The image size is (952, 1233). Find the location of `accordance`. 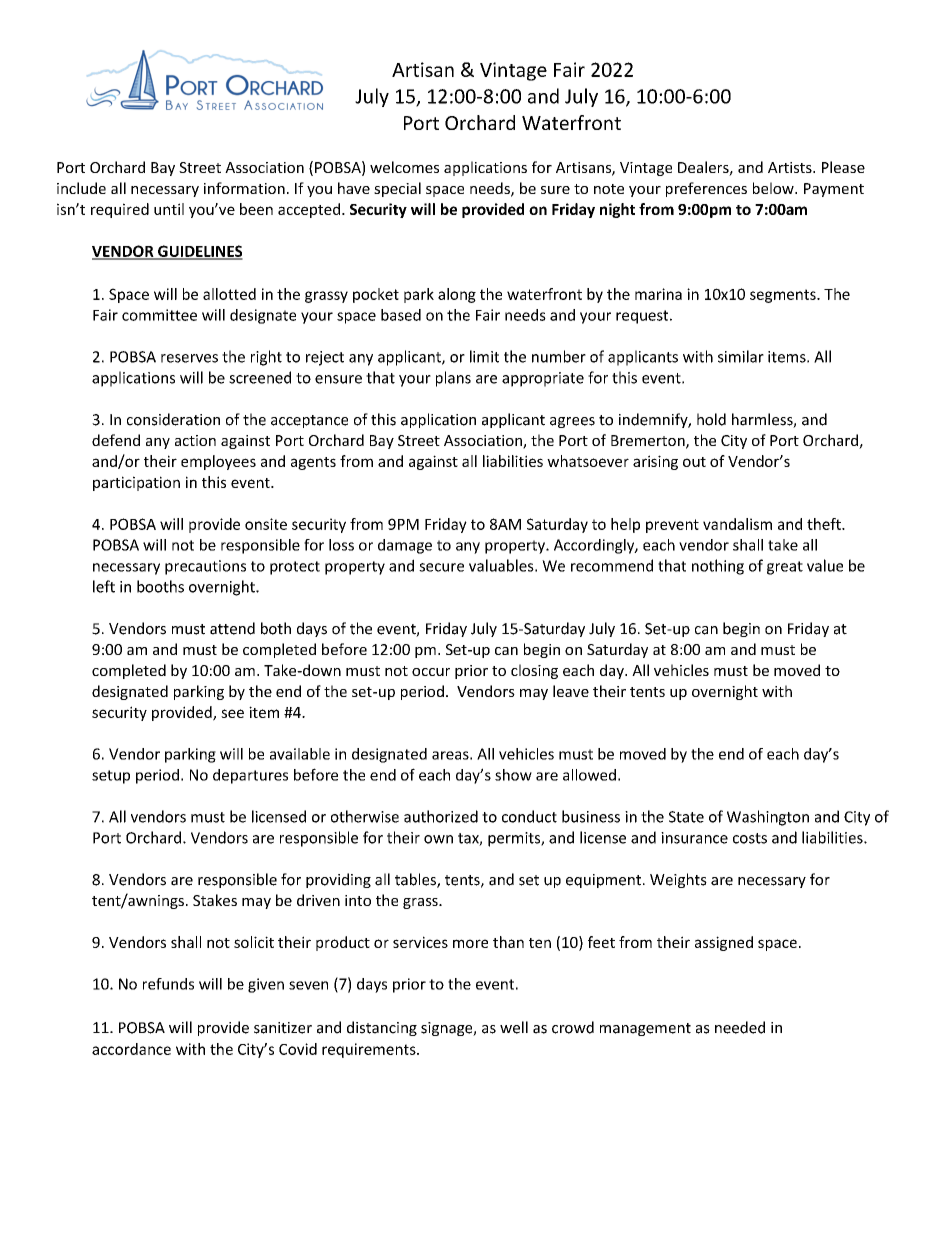

accordance is located at coordinates (131, 1049).
